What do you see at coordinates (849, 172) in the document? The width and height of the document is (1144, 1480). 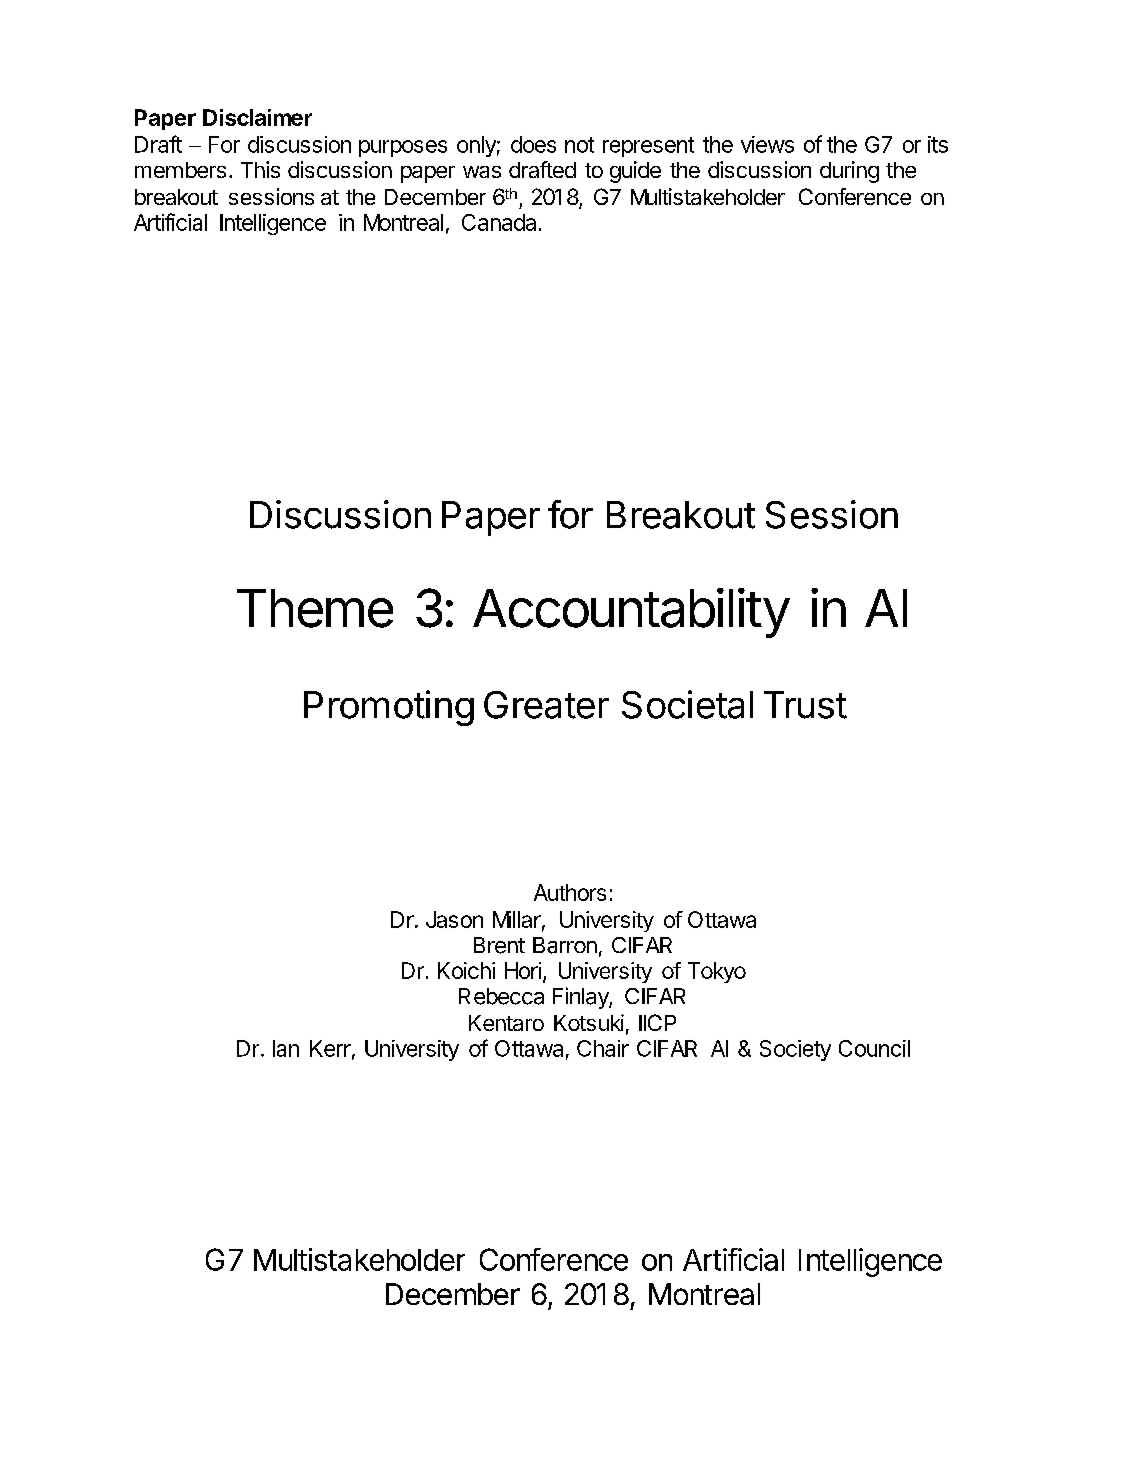 I see `during` at bounding box center [849, 172].
